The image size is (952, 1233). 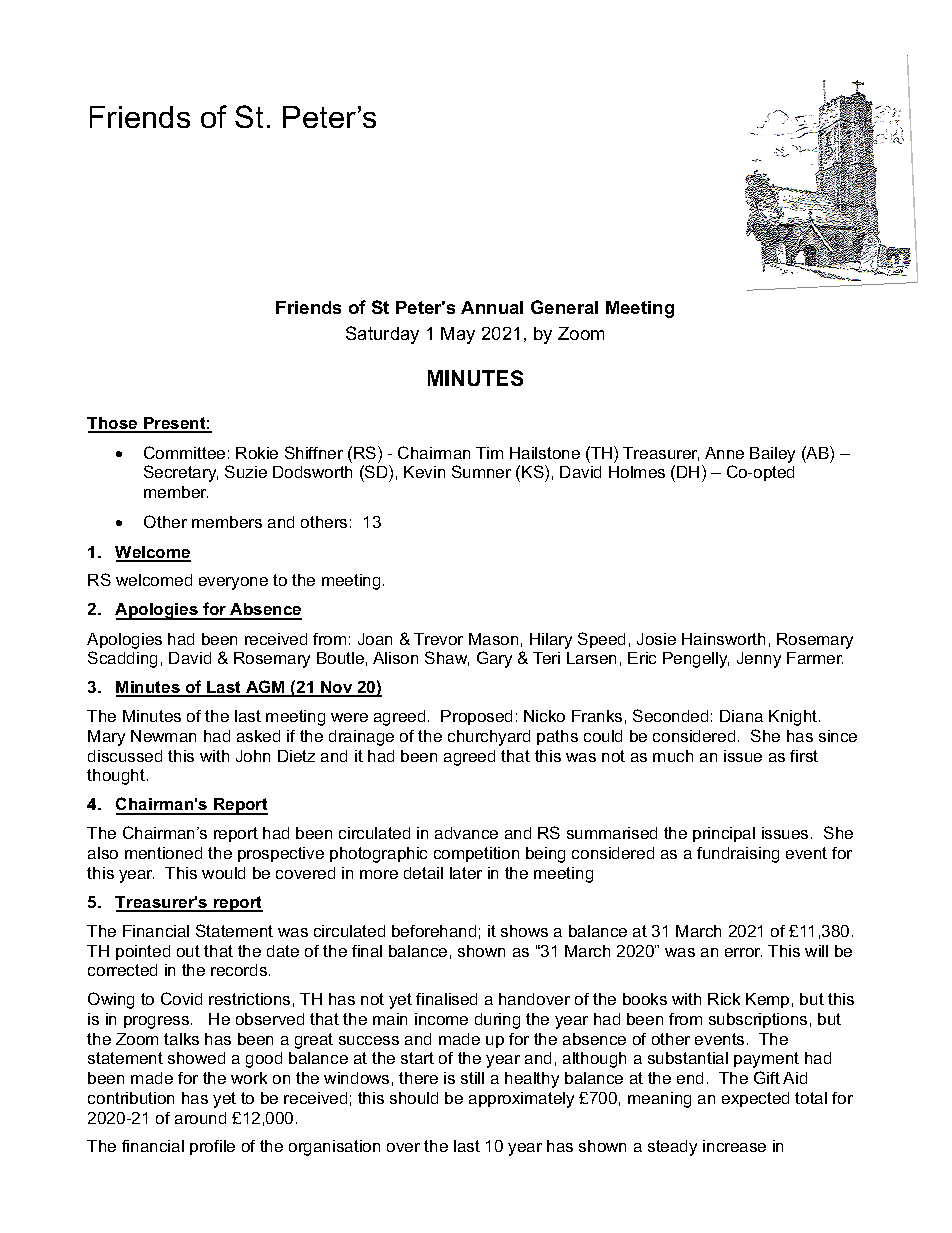 I want to click on around, so click(x=200, y=1118).
